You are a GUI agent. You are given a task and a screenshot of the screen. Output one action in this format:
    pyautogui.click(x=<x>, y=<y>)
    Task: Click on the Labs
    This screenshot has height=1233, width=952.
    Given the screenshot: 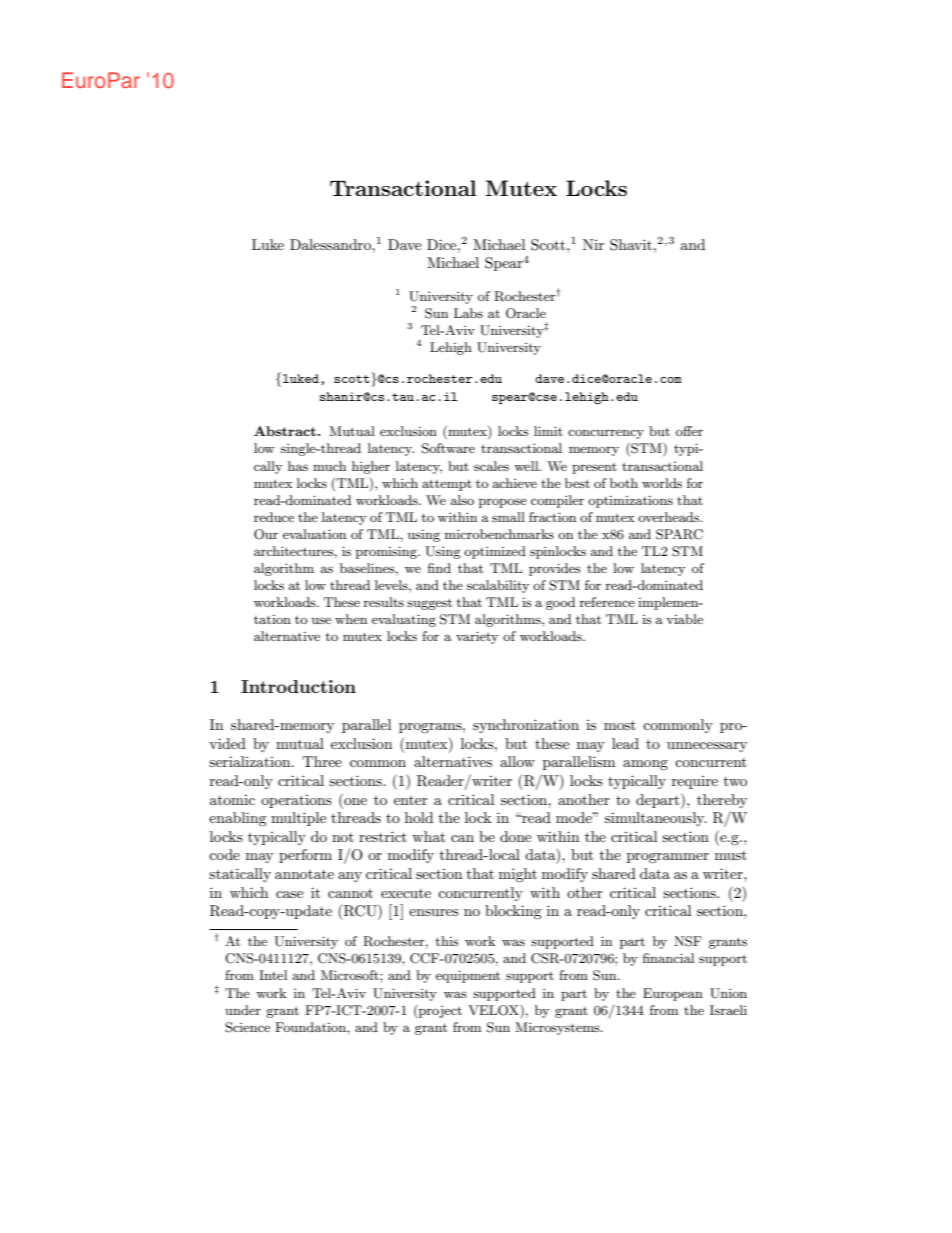 What is the action you would take?
    pyautogui.click(x=468, y=313)
